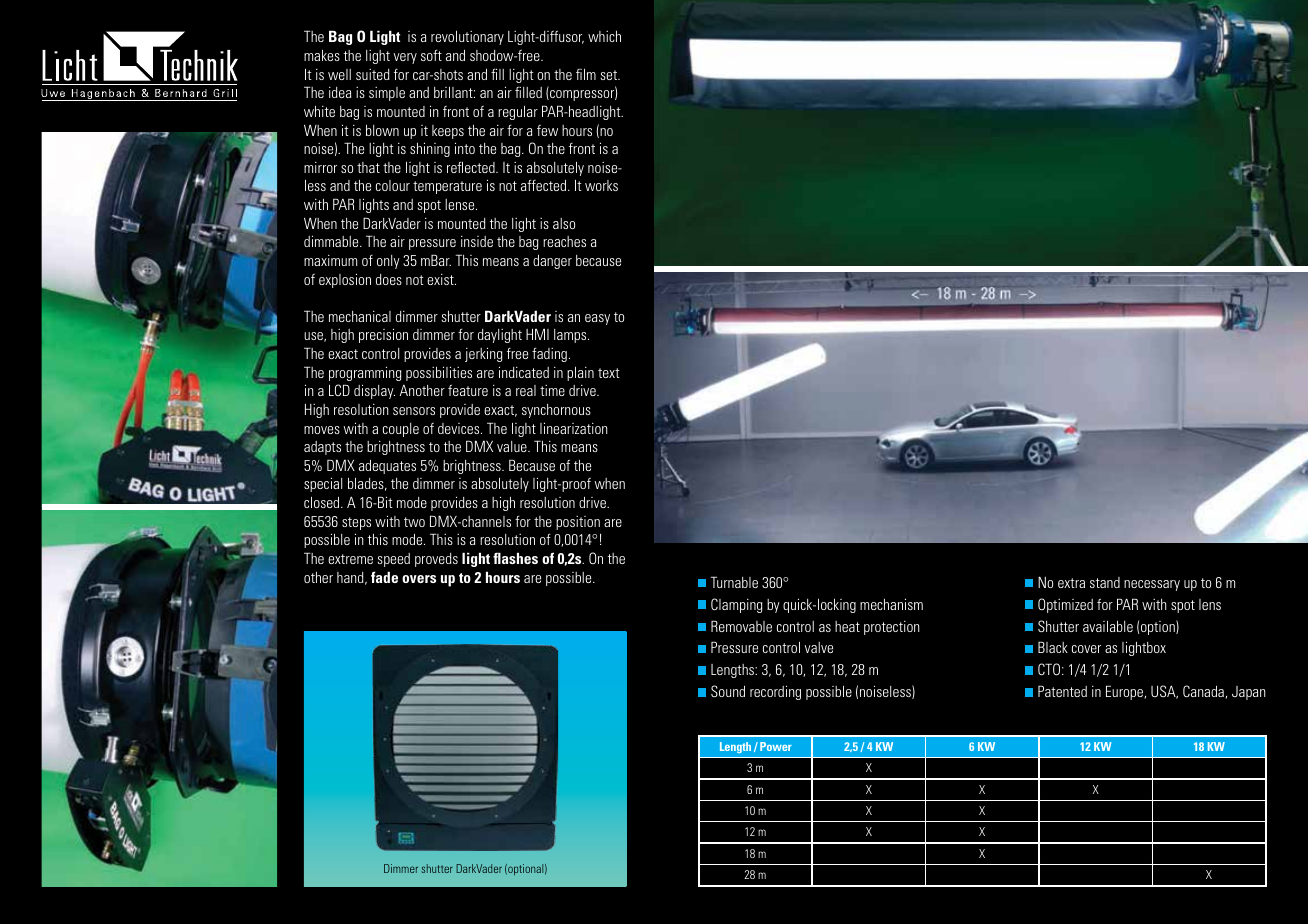 The width and height of the page is (1308, 924). What do you see at coordinates (728, 691) in the page?
I see `Sound` at bounding box center [728, 691].
